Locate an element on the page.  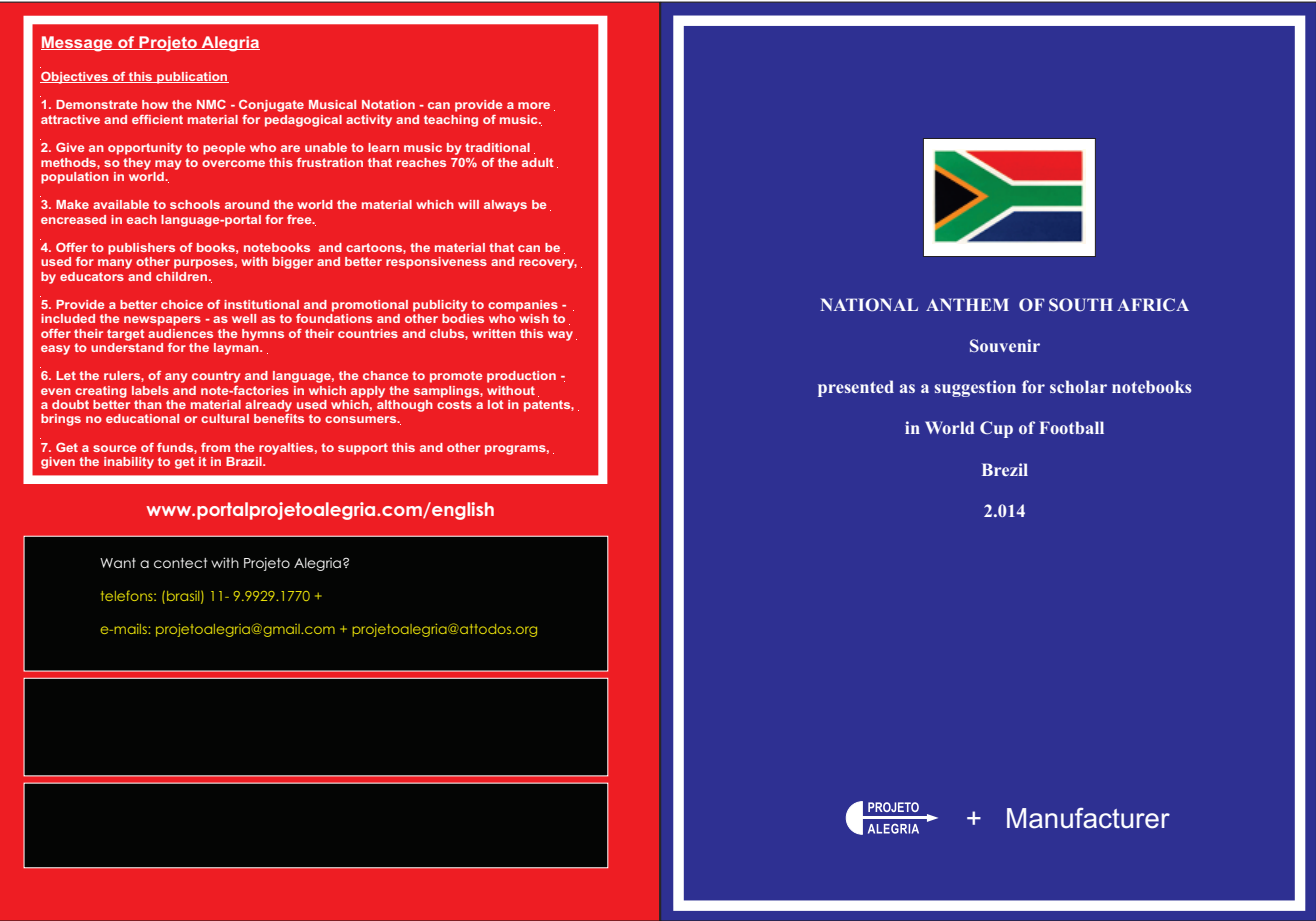
more is located at coordinates (534, 105).
